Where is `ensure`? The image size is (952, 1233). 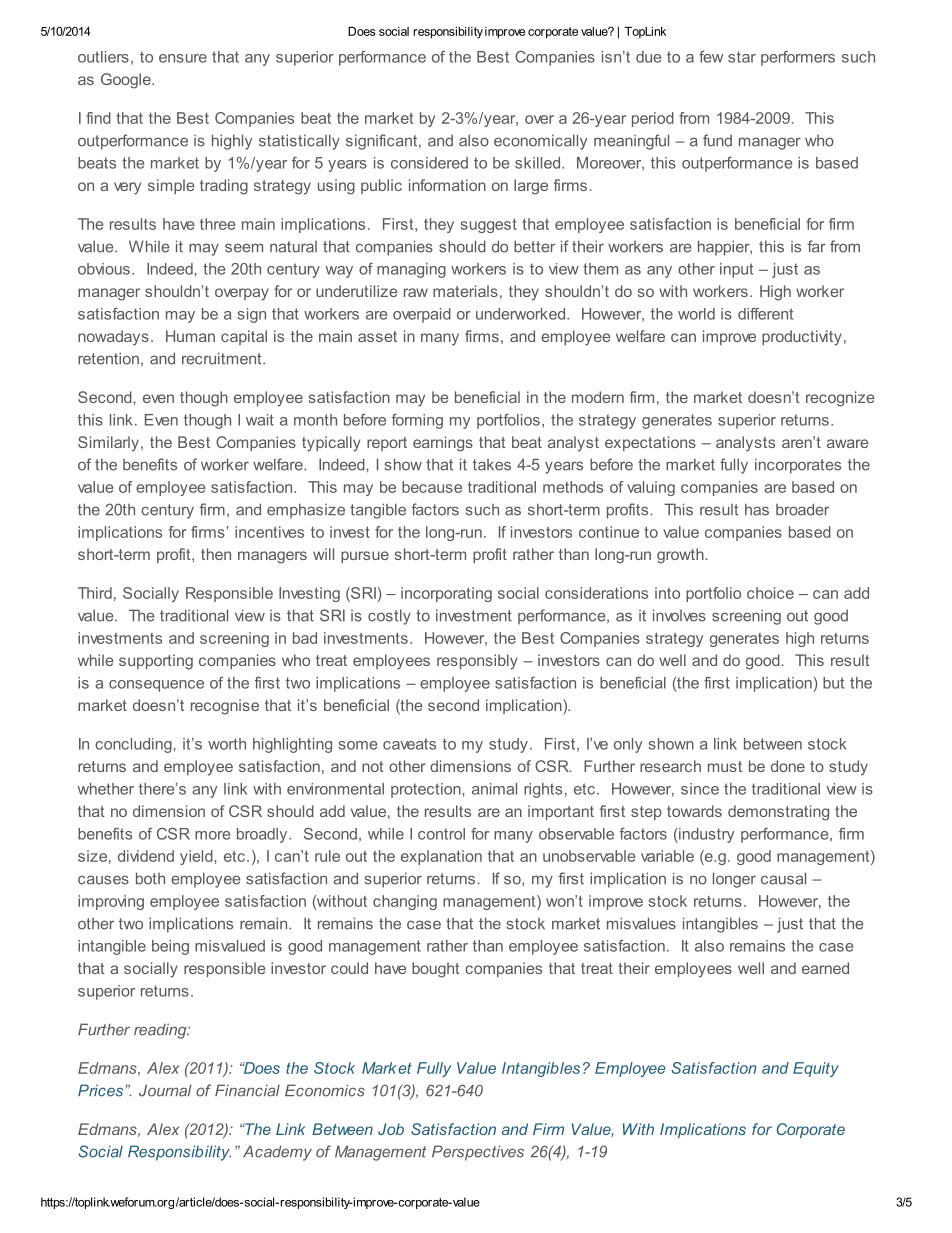 ensure is located at coordinates (183, 58).
